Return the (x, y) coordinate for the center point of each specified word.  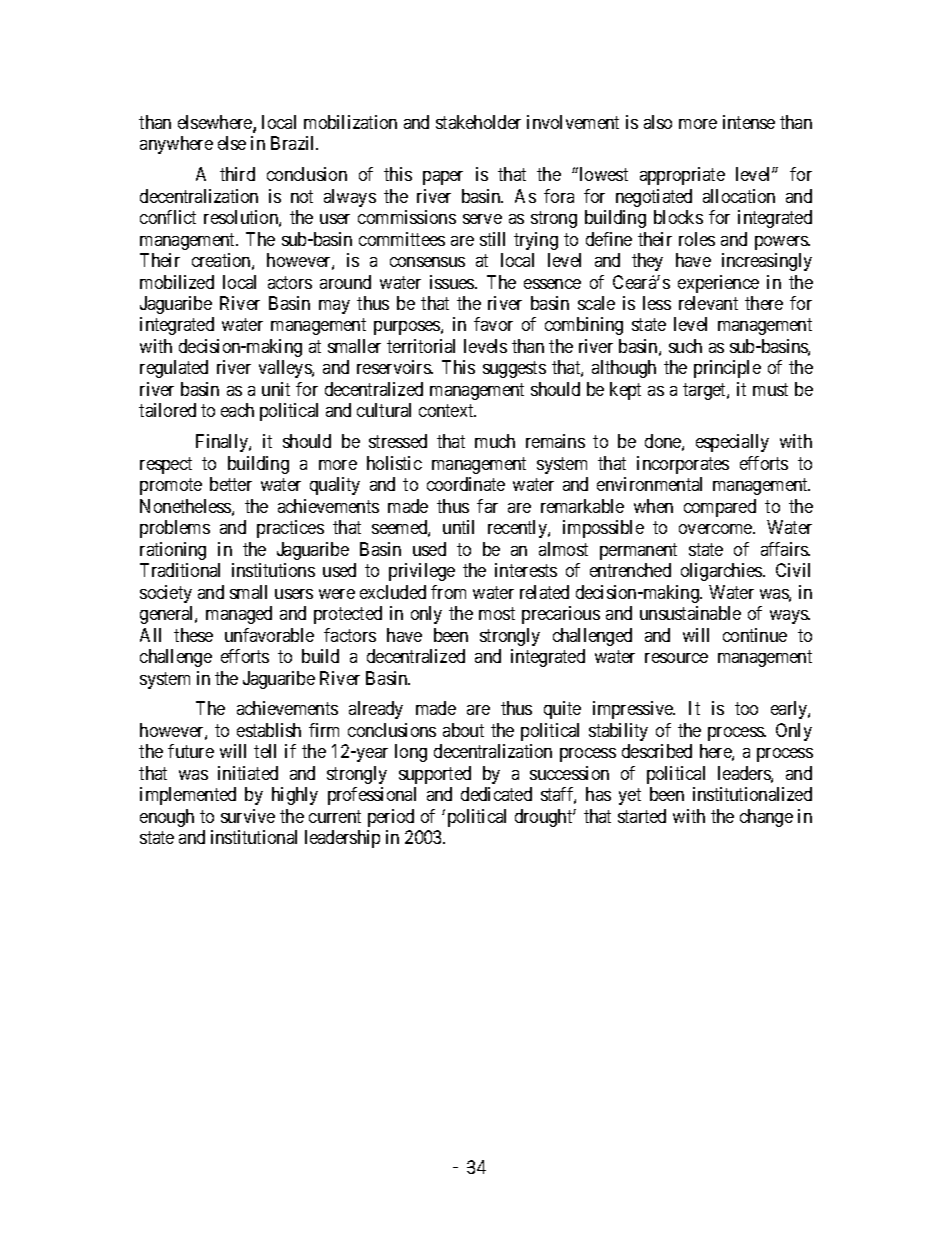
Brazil (294, 143)
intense (749, 122)
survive (248, 816)
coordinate (466, 484)
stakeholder (478, 122)
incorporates (683, 465)
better (231, 484)
